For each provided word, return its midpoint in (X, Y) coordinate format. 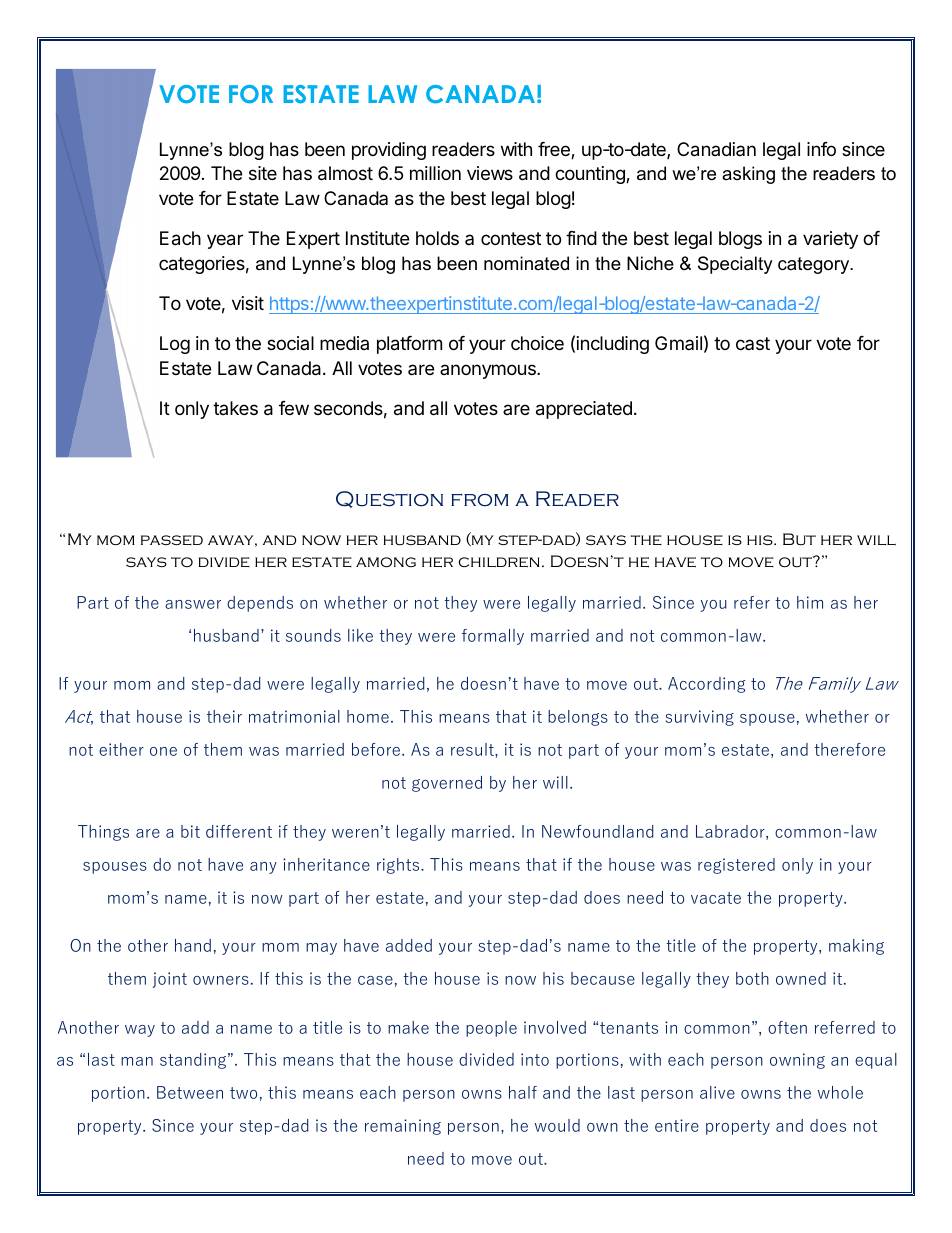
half (523, 1092)
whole (840, 1092)
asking (748, 175)
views (490, 173)
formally (493, 637)
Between (190, 1092)
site (263, 173)
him (810, 602)
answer (193, 604)
